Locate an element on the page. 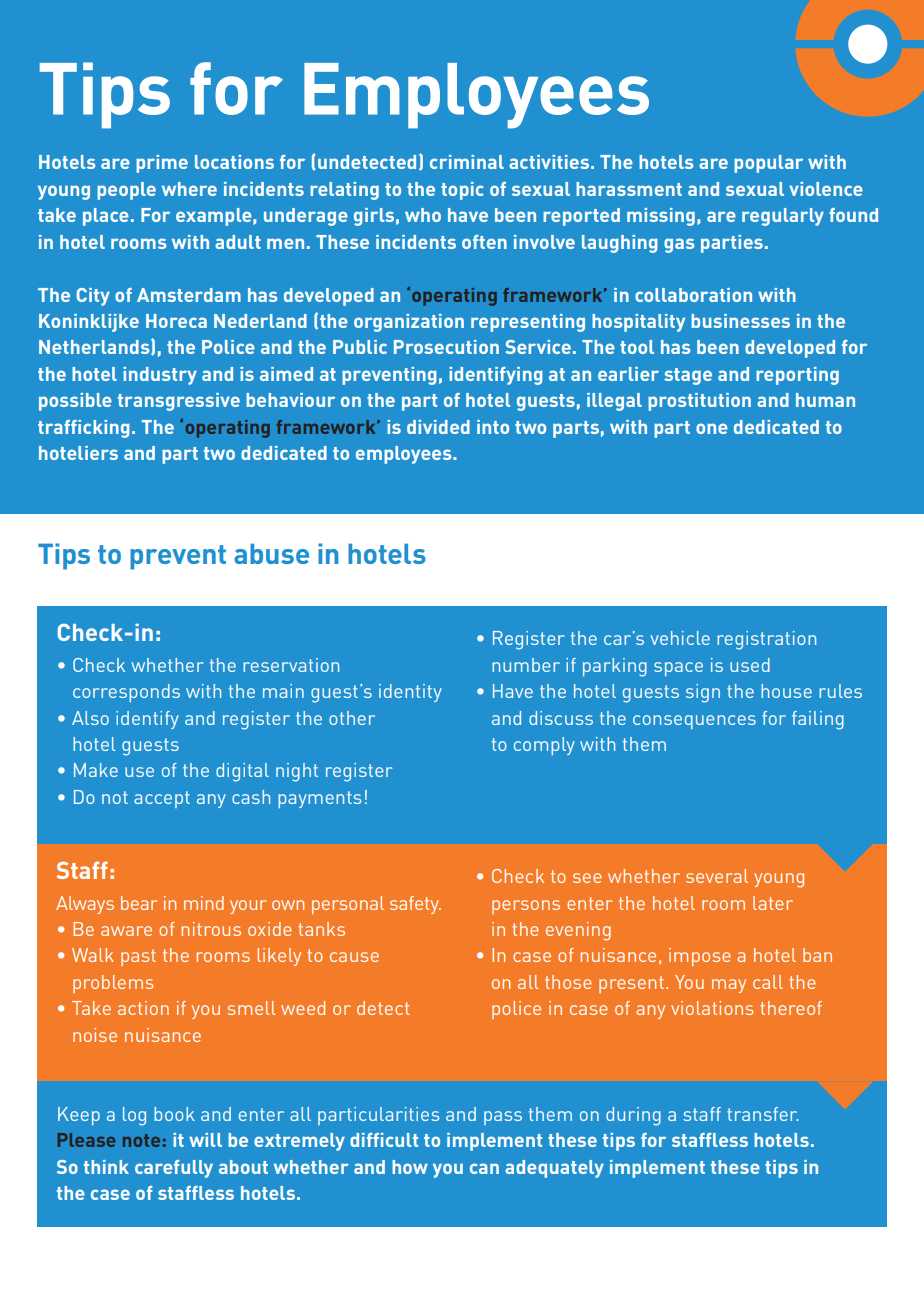 The image size is (924, 1311). topic is located at coordinates (462, 191).
